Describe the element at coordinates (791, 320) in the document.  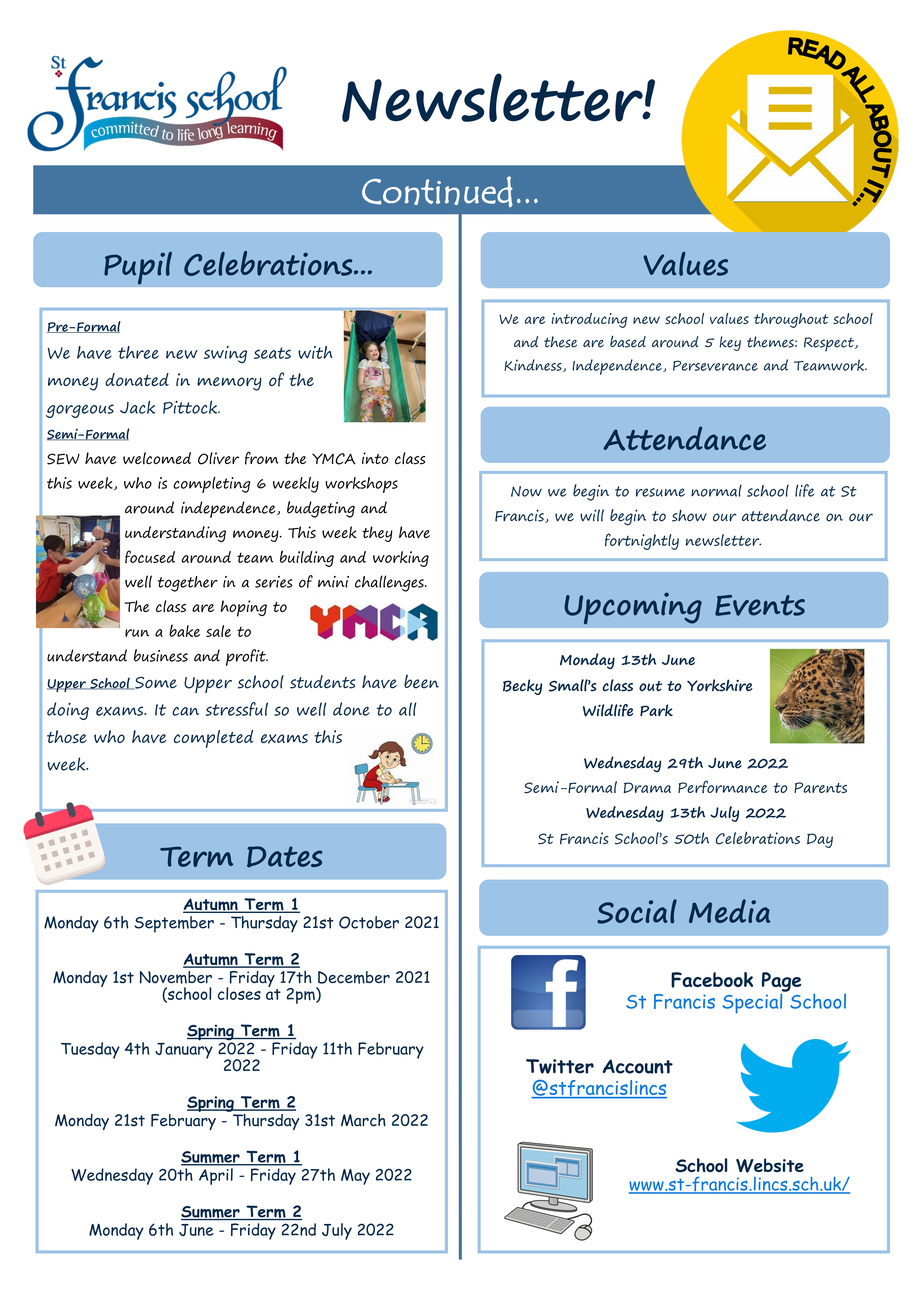
I see `throughout` at that location.
